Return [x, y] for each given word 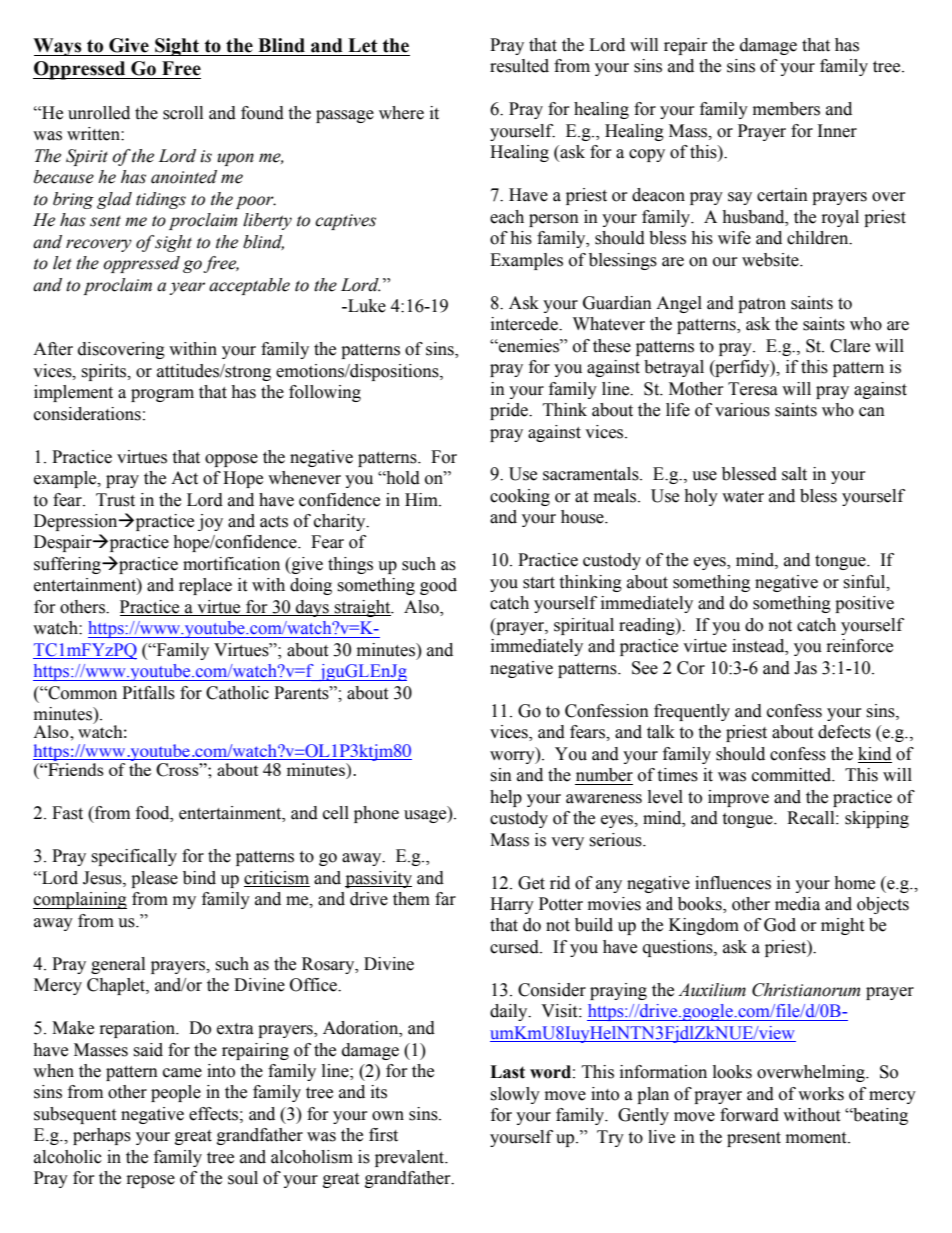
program [162, 395]
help [506, 798]
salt [794, 474]
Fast [67, 813]
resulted [519, 66]
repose [151, 1181]
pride [510, 411]
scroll [183, 113]
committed [793, 775]
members [786, 109]
